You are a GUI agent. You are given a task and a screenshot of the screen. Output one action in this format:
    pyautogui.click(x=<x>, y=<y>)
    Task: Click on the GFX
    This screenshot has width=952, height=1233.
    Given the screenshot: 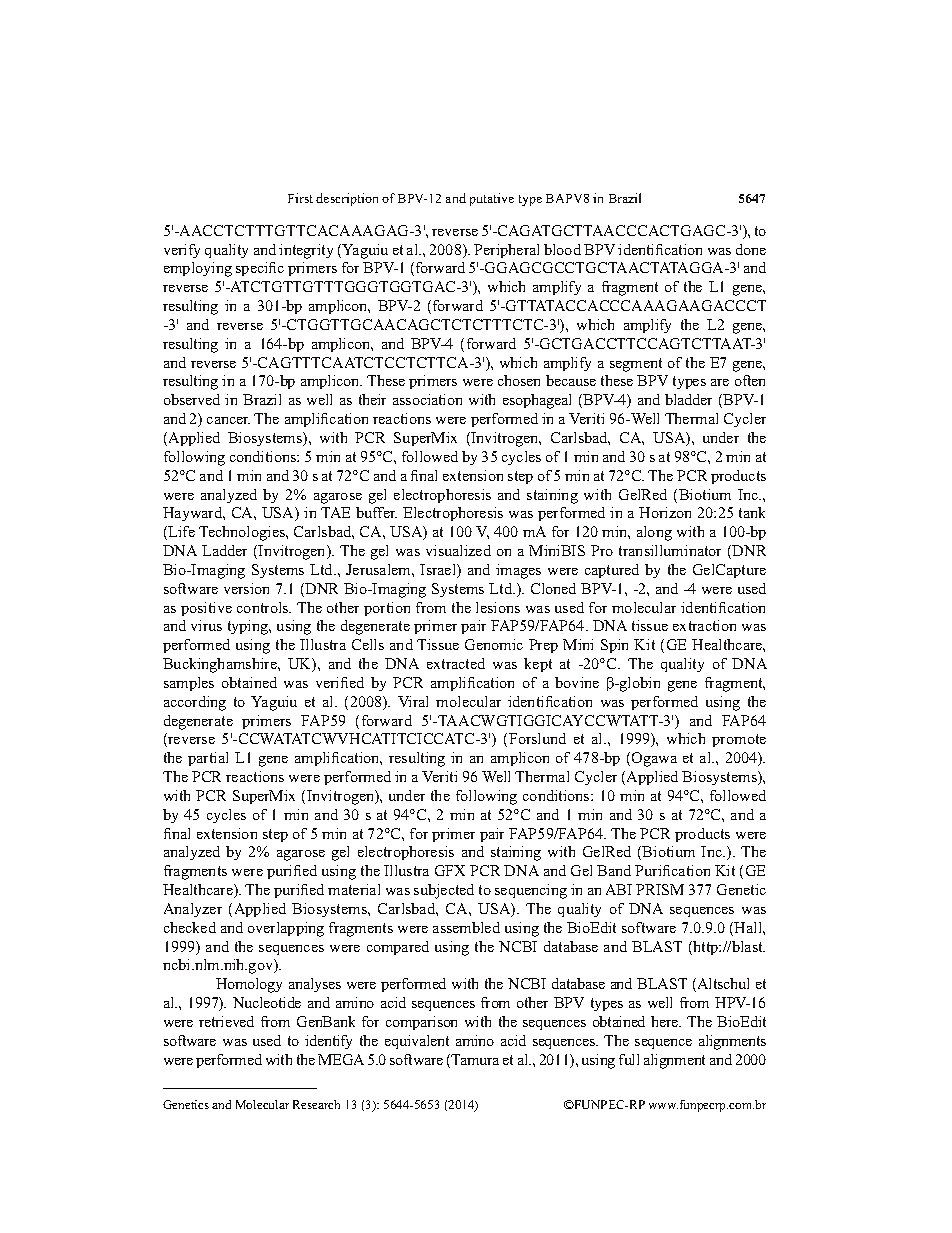 What is the action you would take?
    pyautogui.click(x=450, y=870)
